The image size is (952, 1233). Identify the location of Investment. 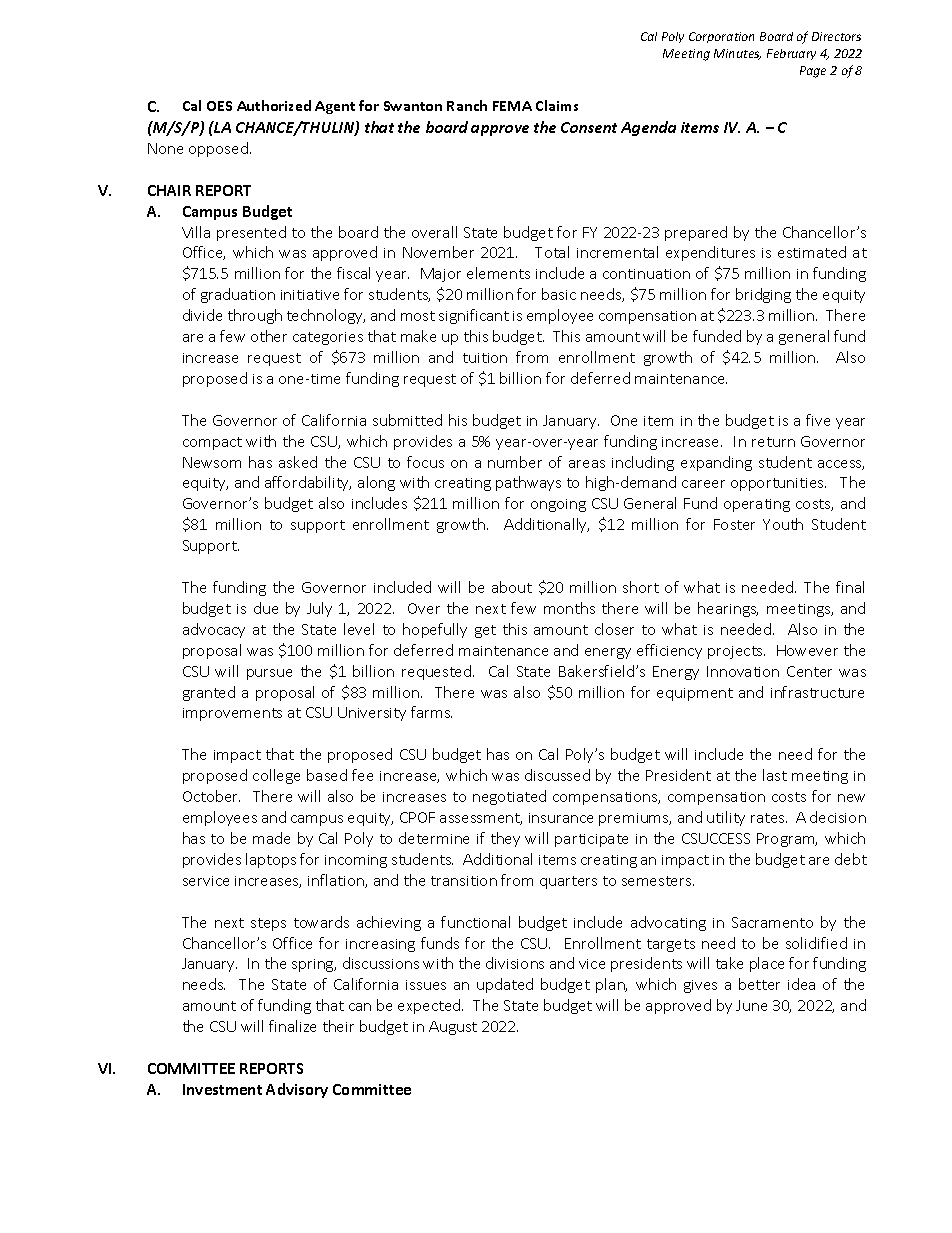
(222, 1089).
